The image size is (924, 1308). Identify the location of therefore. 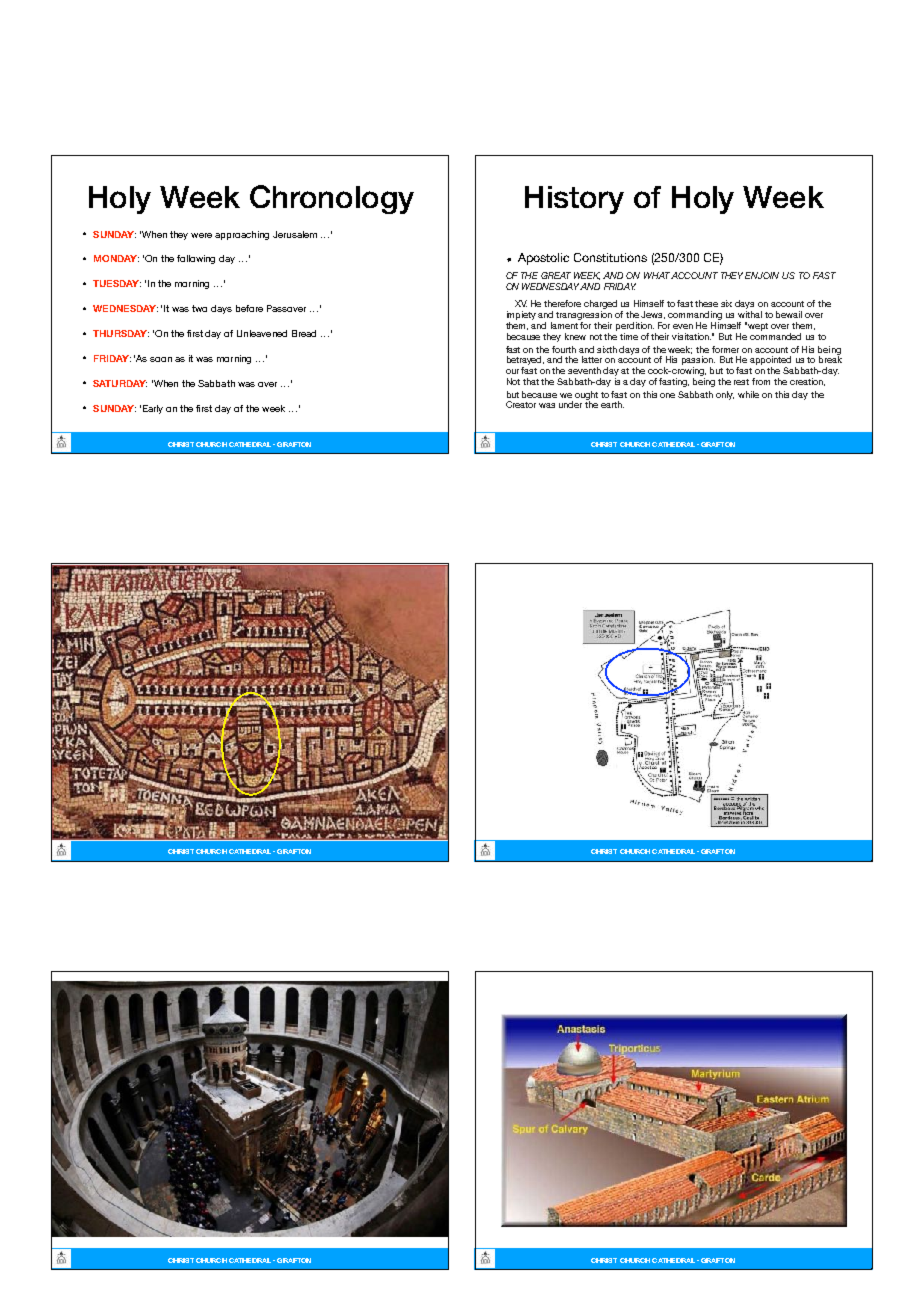
(562, 303).
